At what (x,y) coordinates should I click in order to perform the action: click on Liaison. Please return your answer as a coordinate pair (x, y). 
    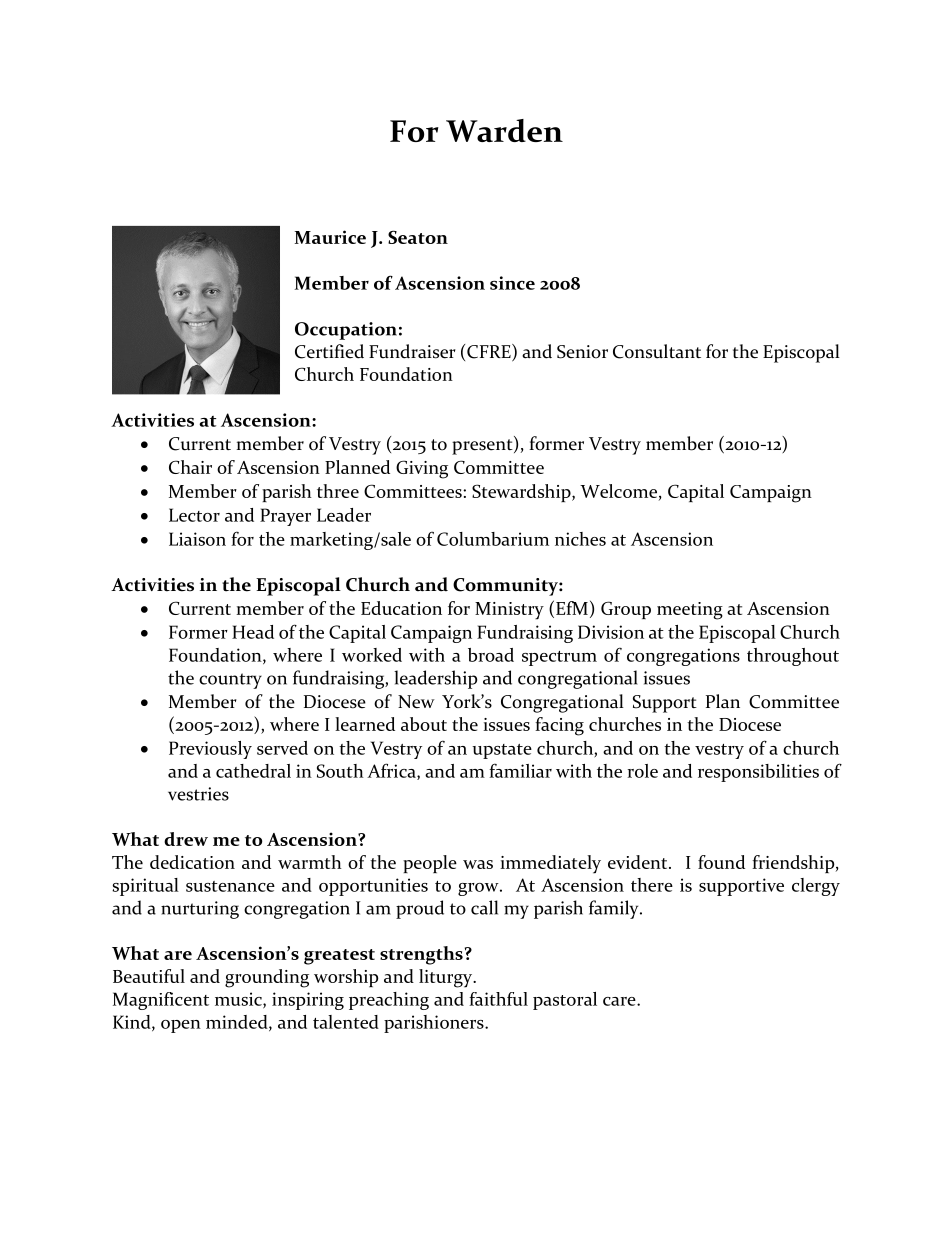
    Looking at the image, I should click on (197, 539).
